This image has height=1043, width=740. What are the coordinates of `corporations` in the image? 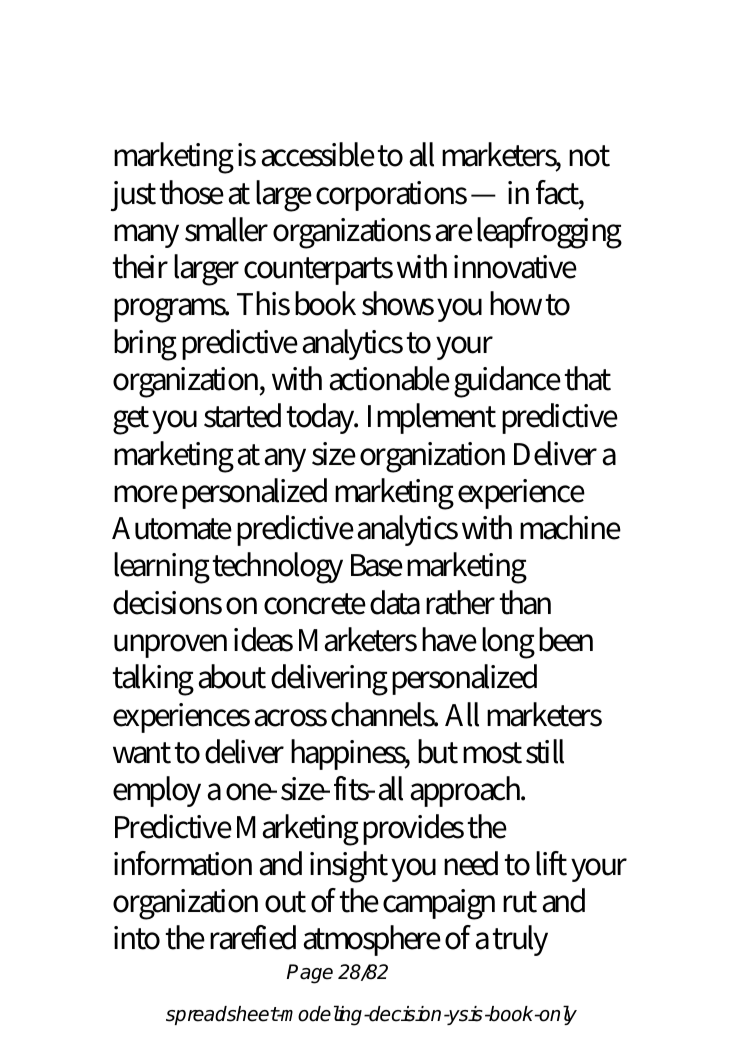 It's located at (391, 196).
